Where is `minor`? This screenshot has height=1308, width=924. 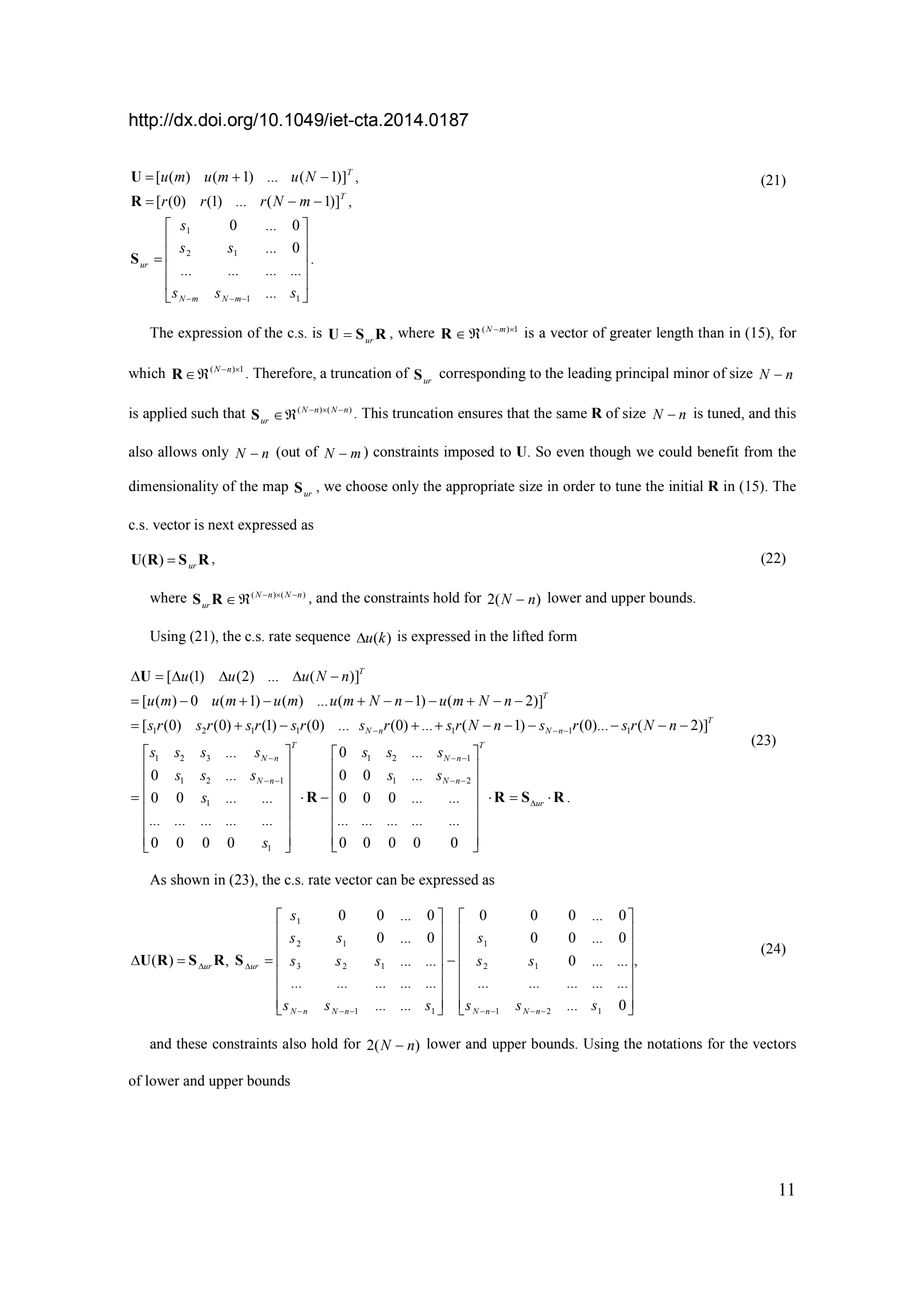 minor is located at coordinates (692, 373).
